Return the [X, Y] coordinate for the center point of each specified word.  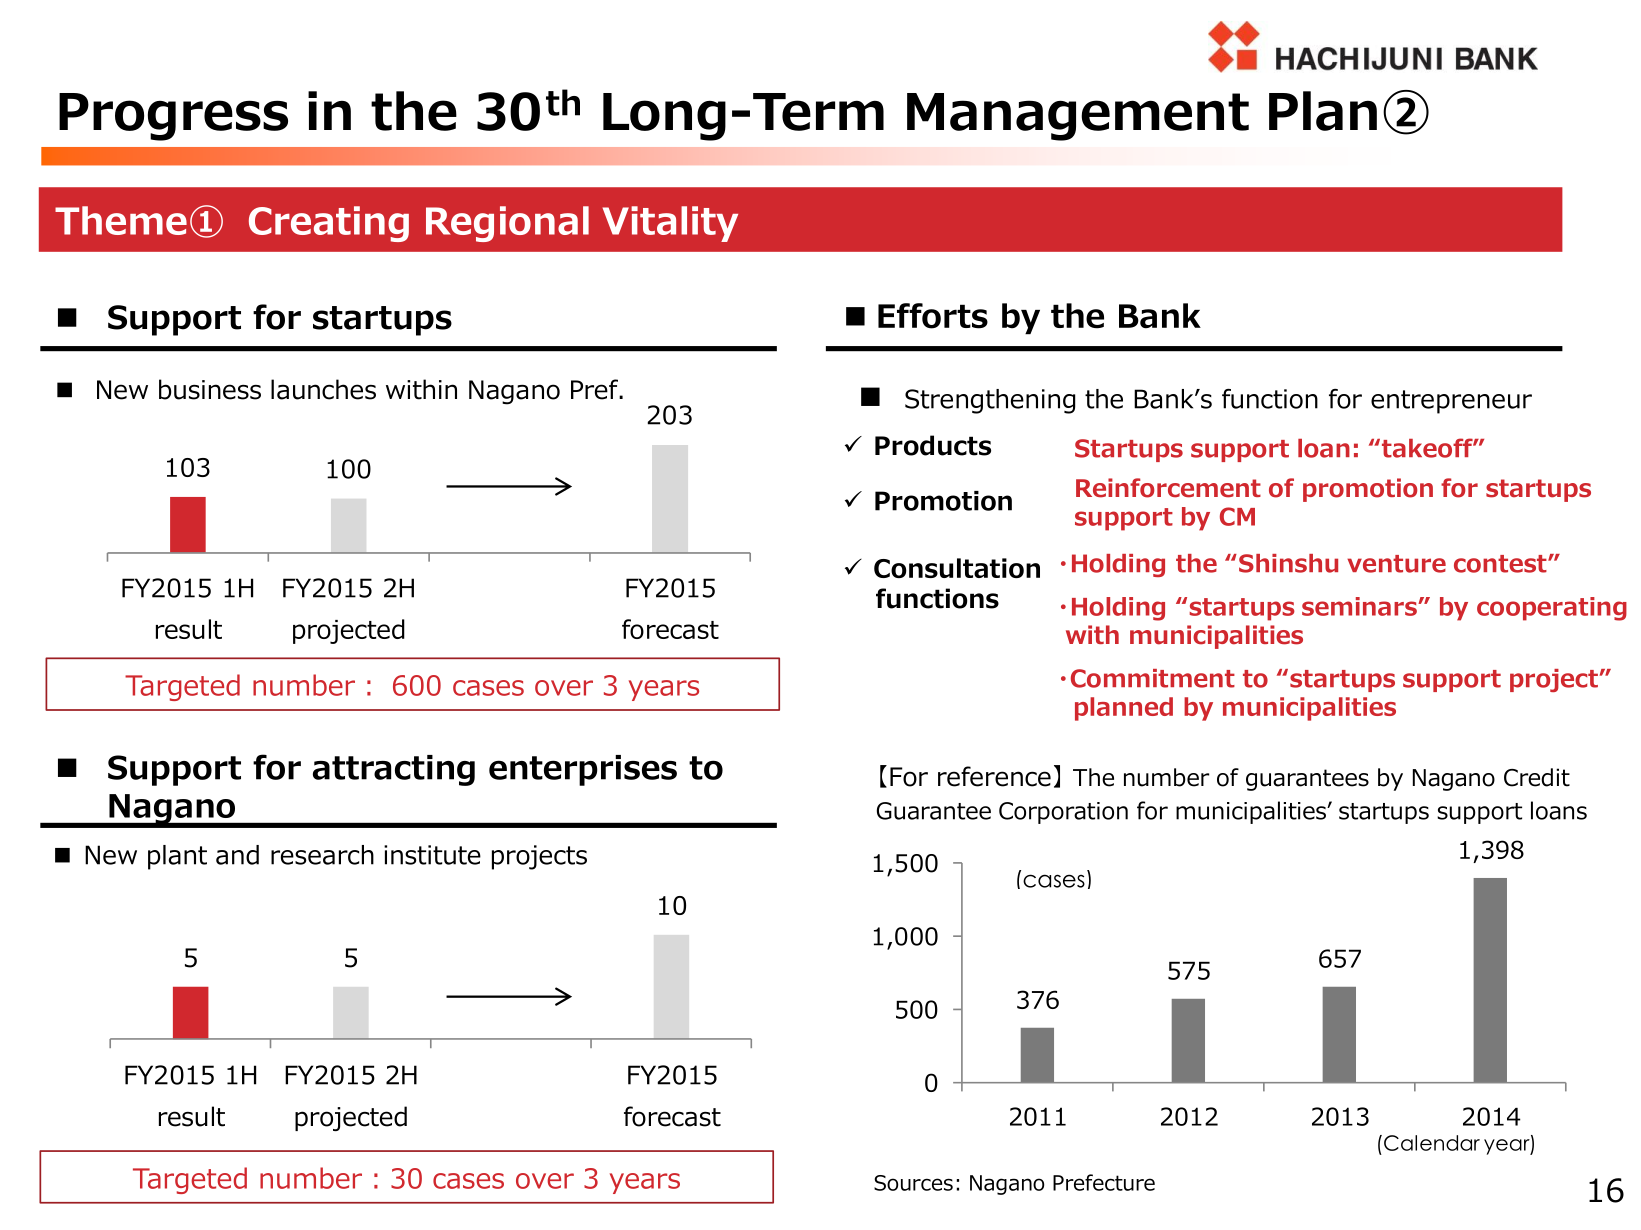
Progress [173, 117]
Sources [913, 1183]
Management [1078, 117]
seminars [1360, 606]
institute [432, 855]
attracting [394, 770]
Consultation [957, 568]
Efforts [933, 316]
